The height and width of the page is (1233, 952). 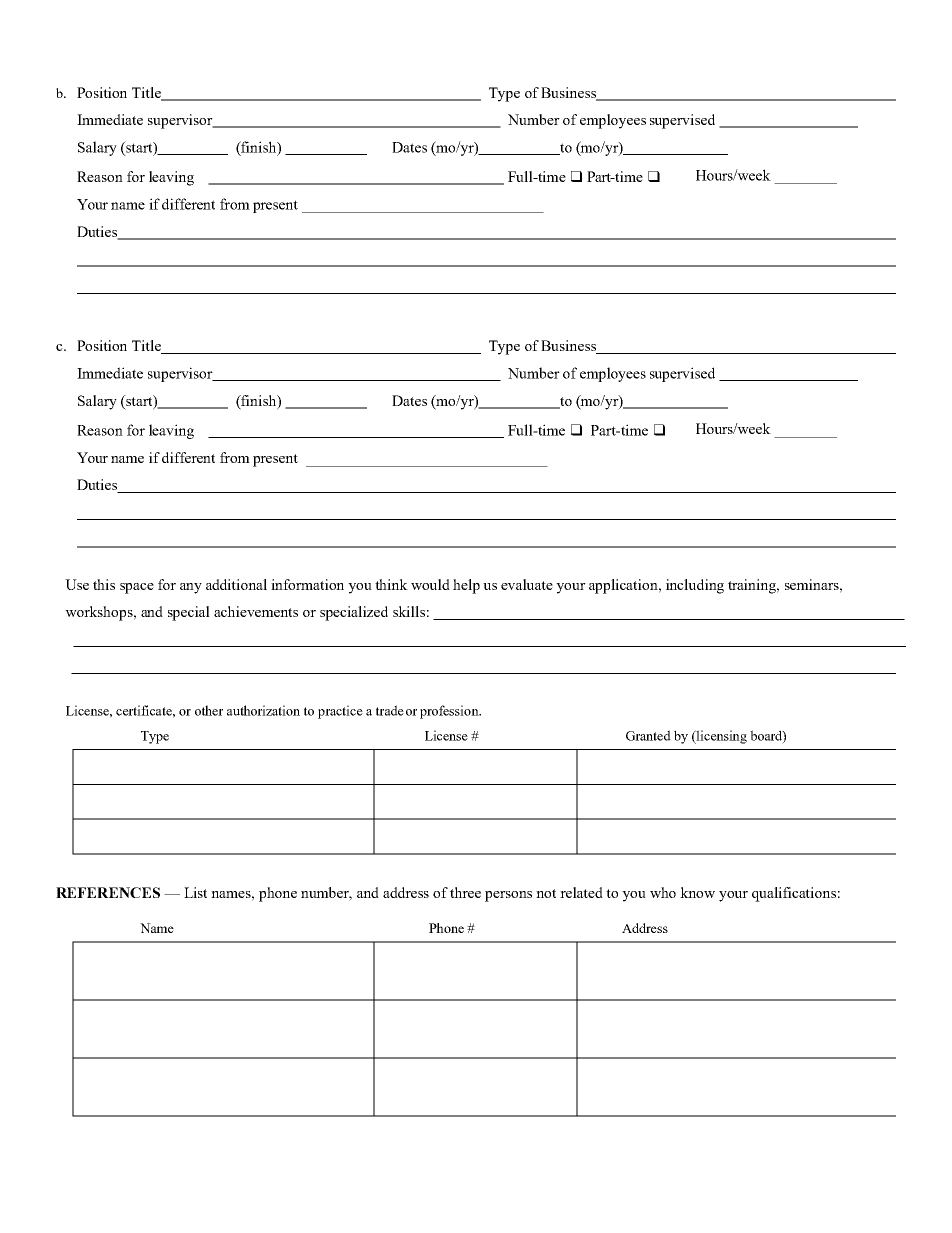 What do you see at coordinates (648, 735) in the page?
I see `Granted` at bounding box center [648, 735].
